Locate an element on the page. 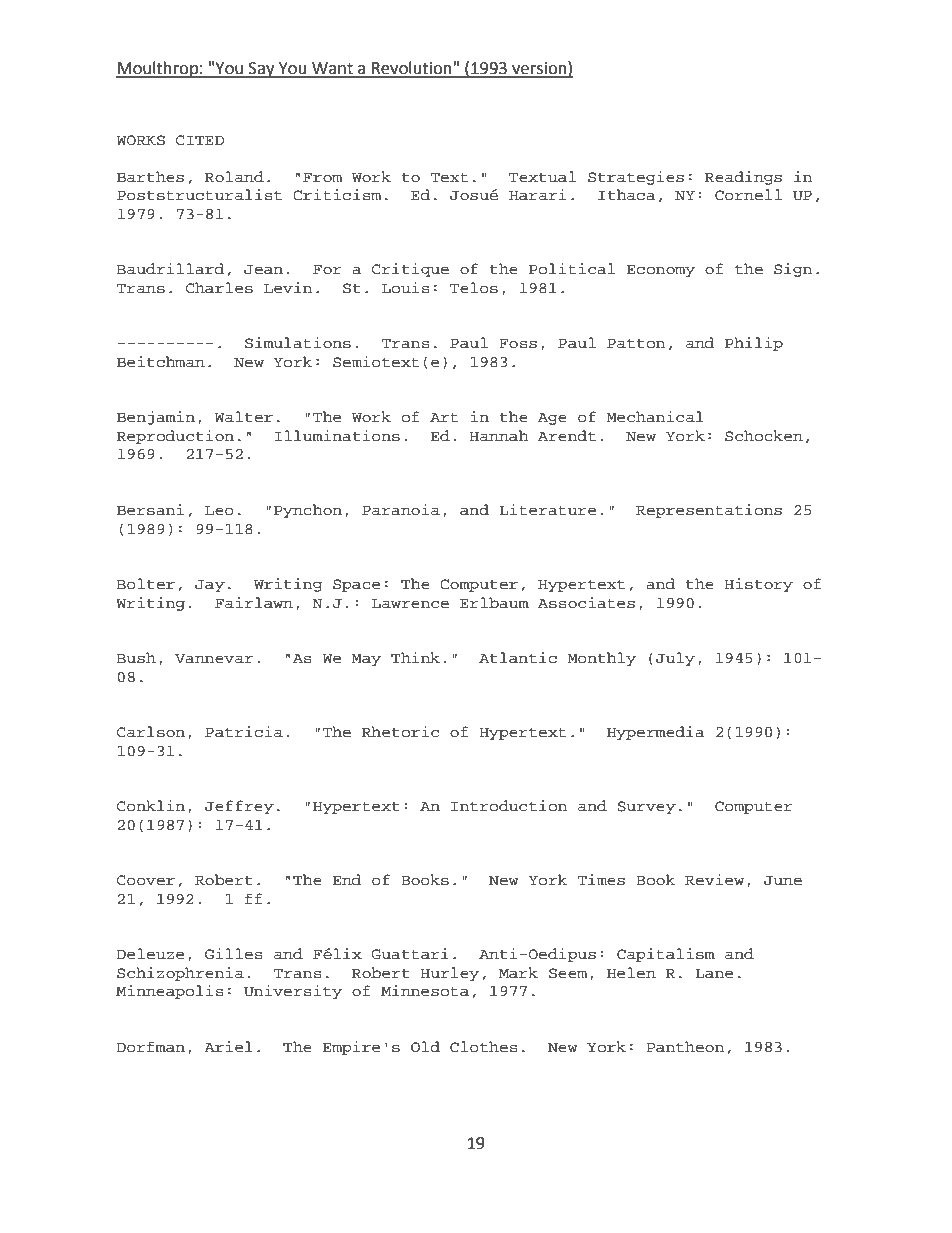 The image size is (952, 1233). Reproduction is located at coordinates (175, 437).
